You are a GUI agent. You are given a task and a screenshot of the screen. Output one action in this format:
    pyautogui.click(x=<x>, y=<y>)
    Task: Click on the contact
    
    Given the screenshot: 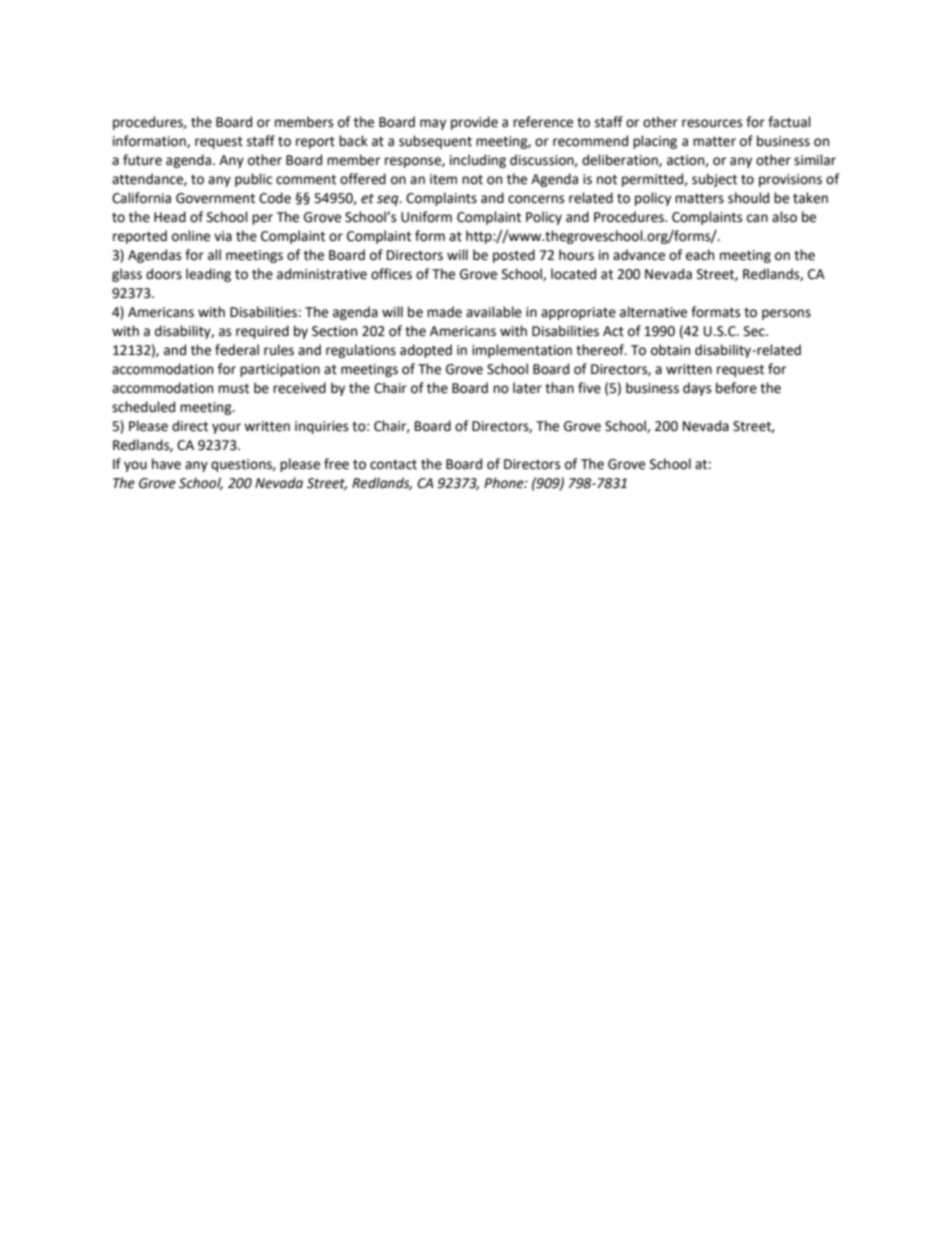 What is the action you would take?
    pyautogui.click(x=393, y=465)
